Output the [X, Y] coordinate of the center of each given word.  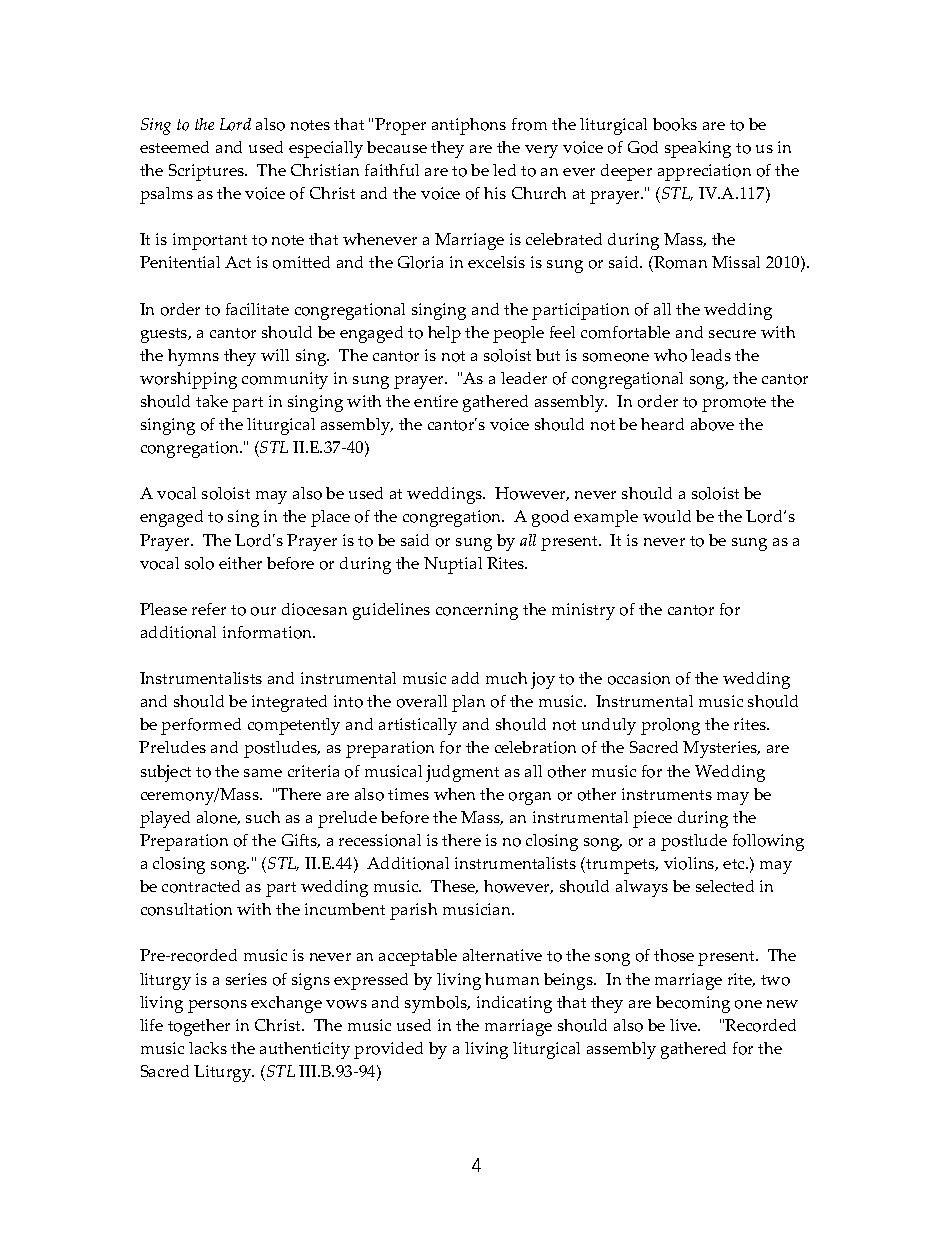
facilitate [257, 309]
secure [732, 334]
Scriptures [208, 172]
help [444, 334]
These [454, 887]
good [550, 518]
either [240, 563]
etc [735, 864]
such [263, 817]
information [269, 632]
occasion [639, 678]
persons [217, 1006]
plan [468, 703]
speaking [698, 149]
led [504, 170]
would [667, 516]
